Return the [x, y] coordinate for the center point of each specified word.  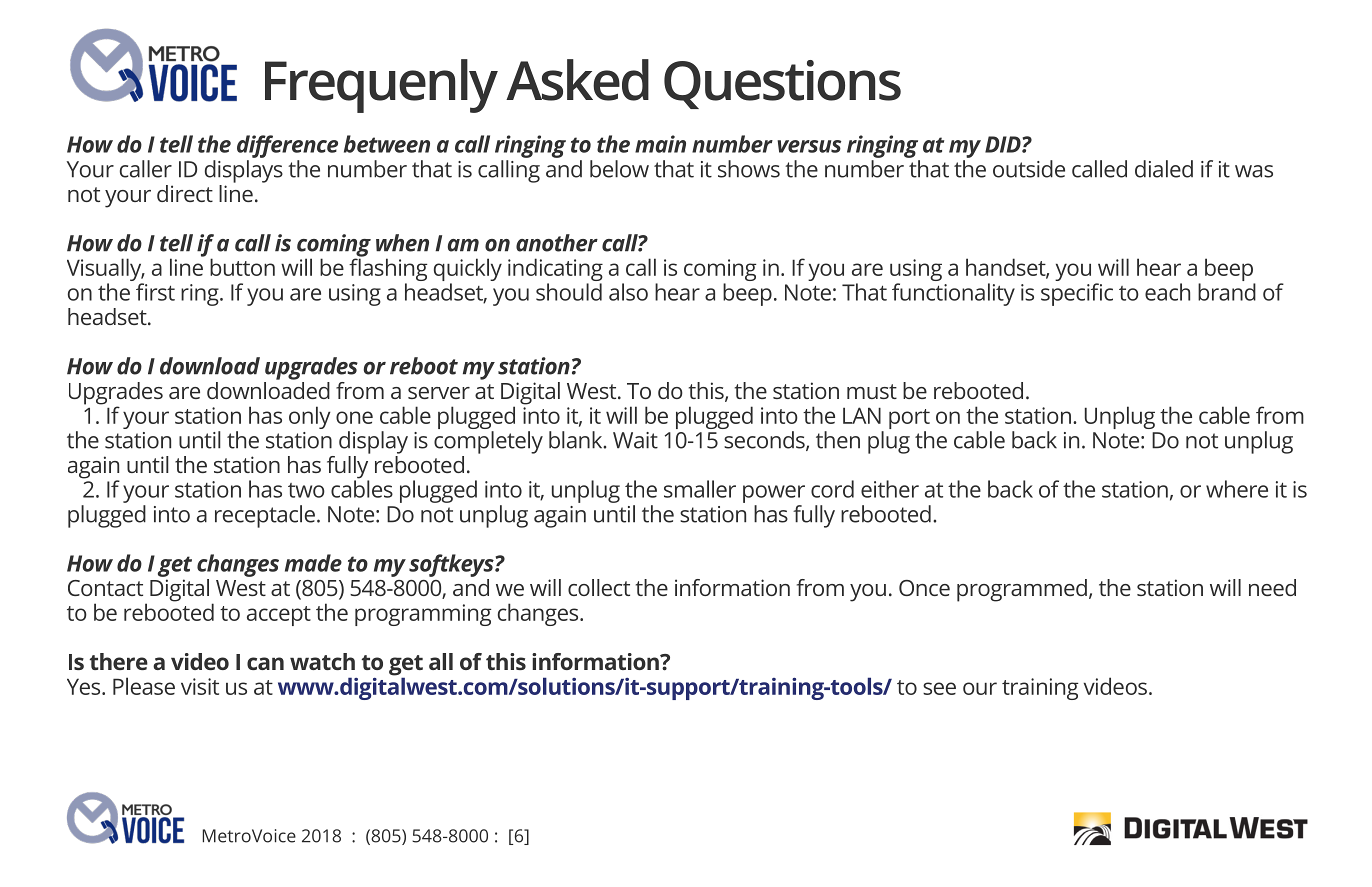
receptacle [265, 516]
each [1167, 292]
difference [287, 146]
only [310, 417]
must [872, 391]
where [1237, 489]
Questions [782, 84]
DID [1004, 144]
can [265, 663]
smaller [700, 489]
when [402, 243]
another [557, 243]
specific [1077, 294]
